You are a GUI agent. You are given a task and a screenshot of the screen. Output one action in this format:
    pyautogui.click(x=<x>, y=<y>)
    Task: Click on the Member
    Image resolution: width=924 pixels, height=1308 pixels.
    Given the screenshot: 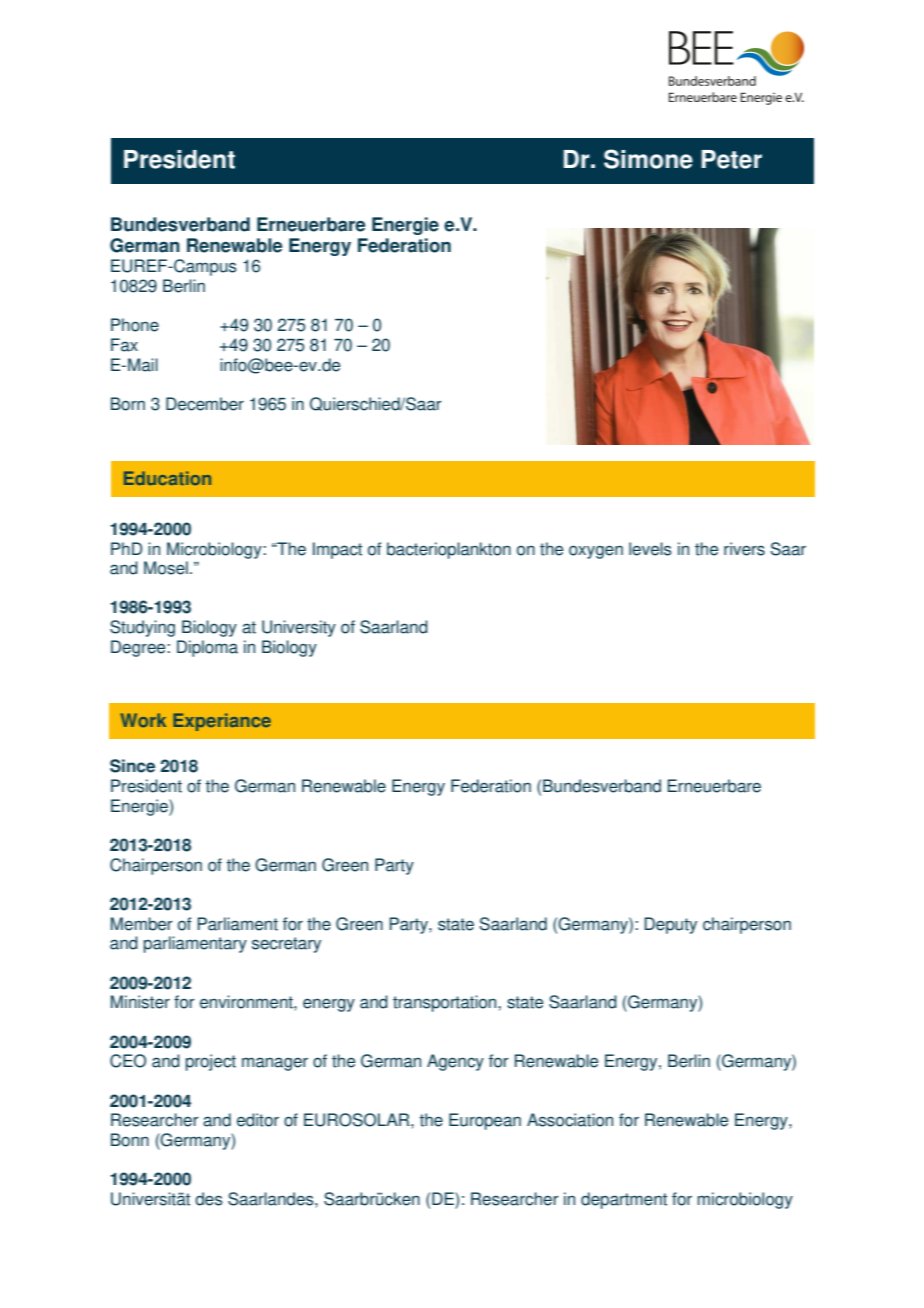 What is the action you would take?
    pyautogui.click(x=142, y=924)
